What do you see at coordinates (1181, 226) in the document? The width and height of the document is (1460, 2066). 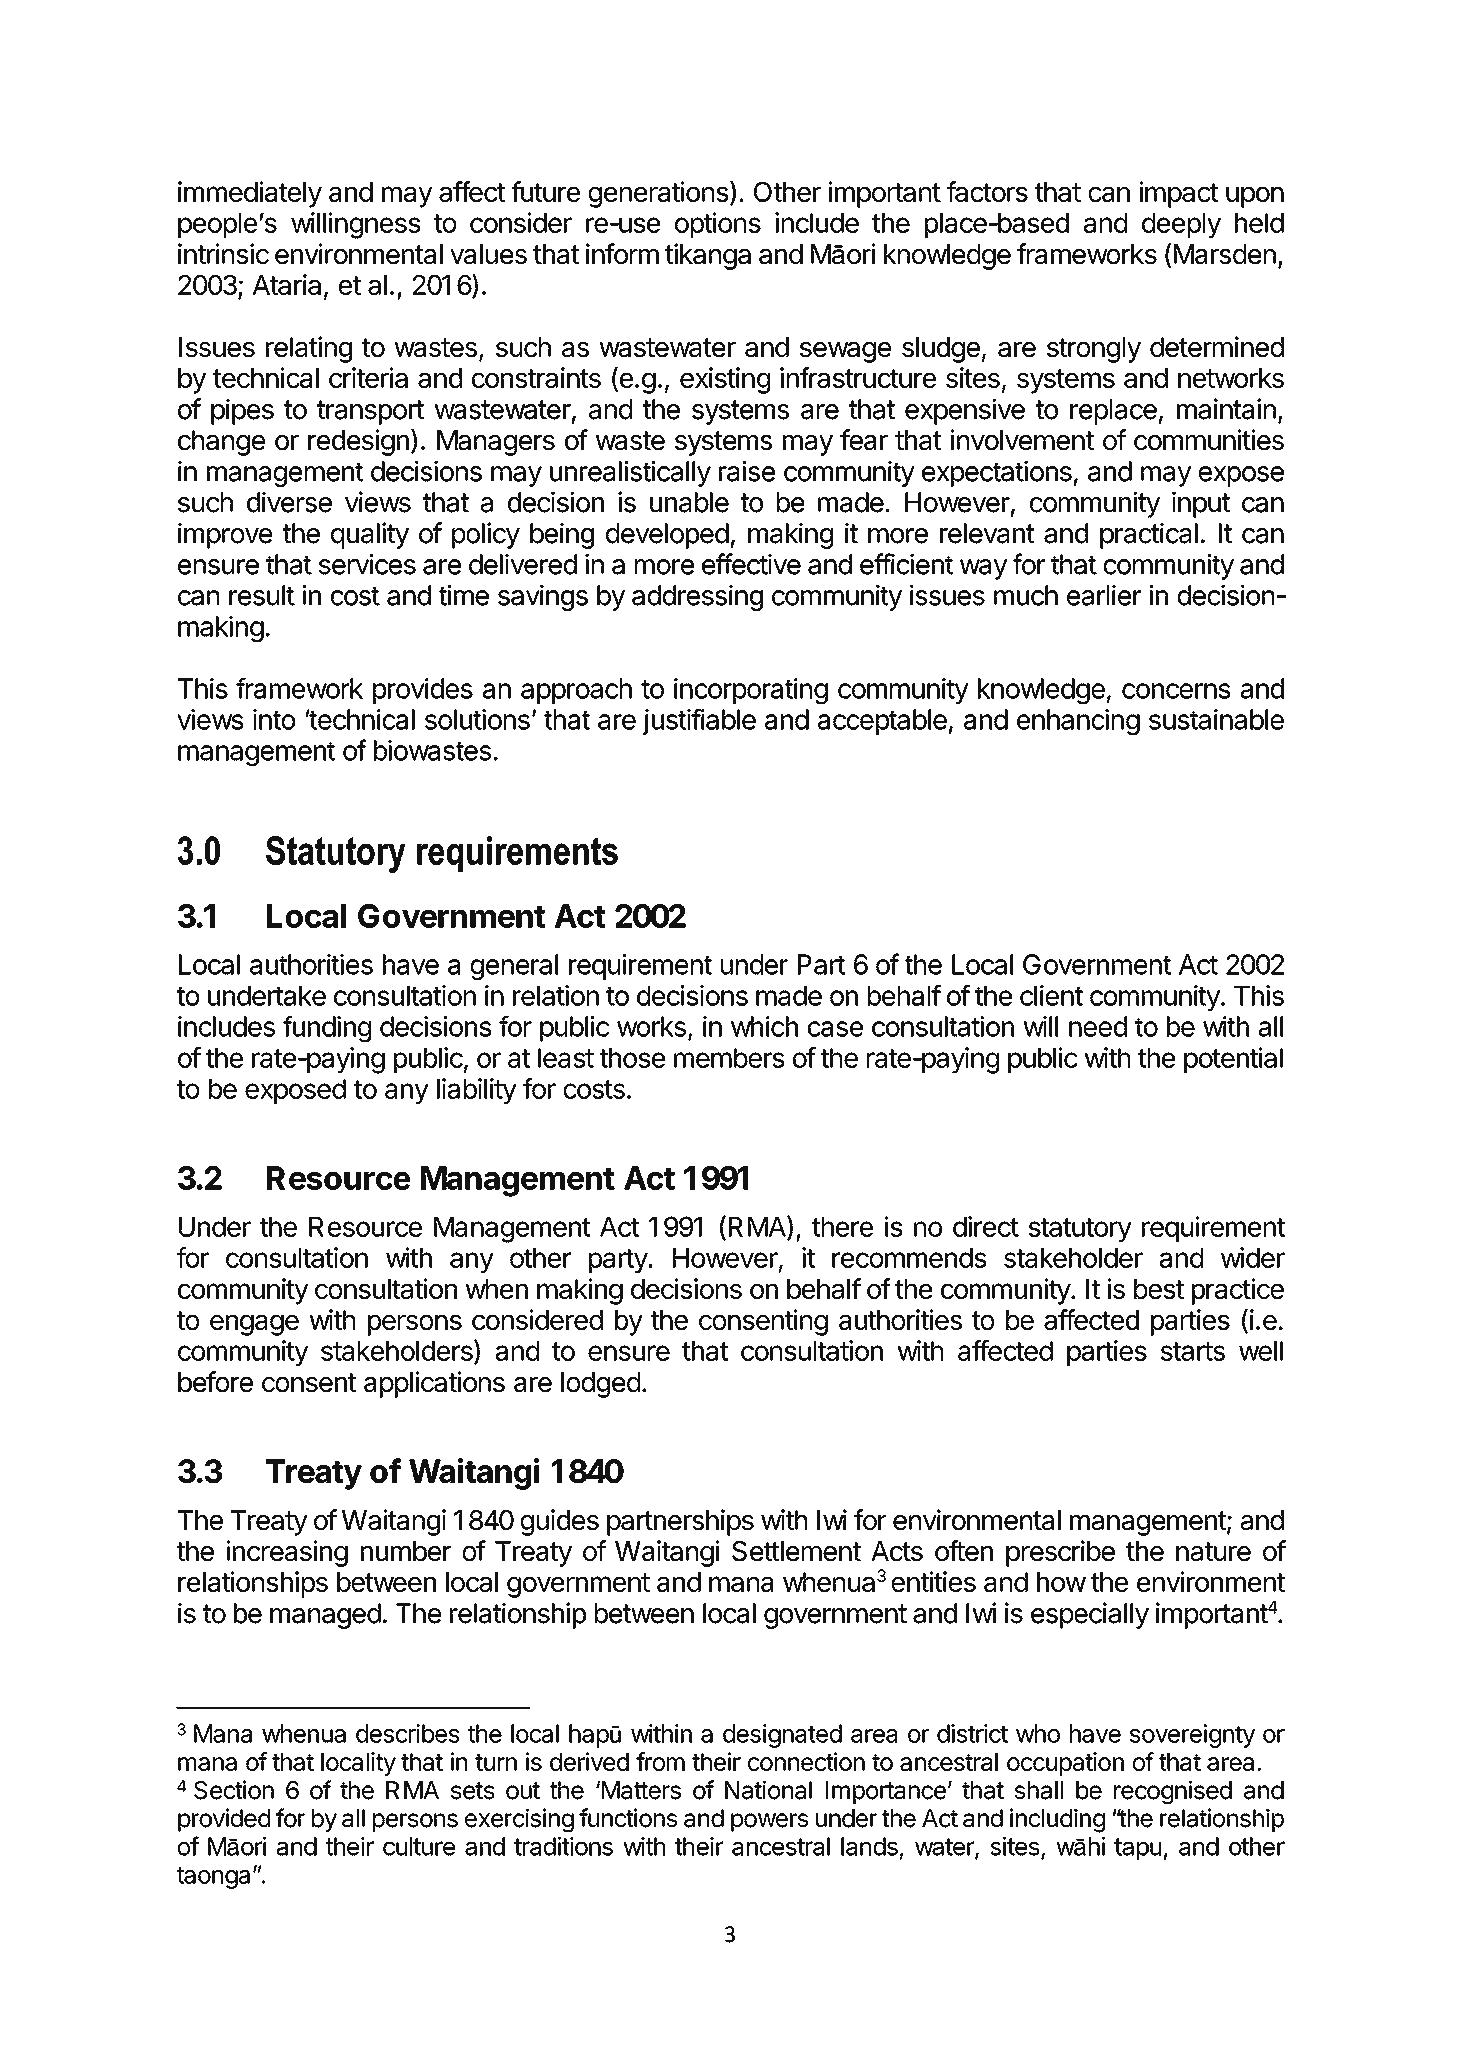 I see `deeply` at bounding box center [1181, 226].
